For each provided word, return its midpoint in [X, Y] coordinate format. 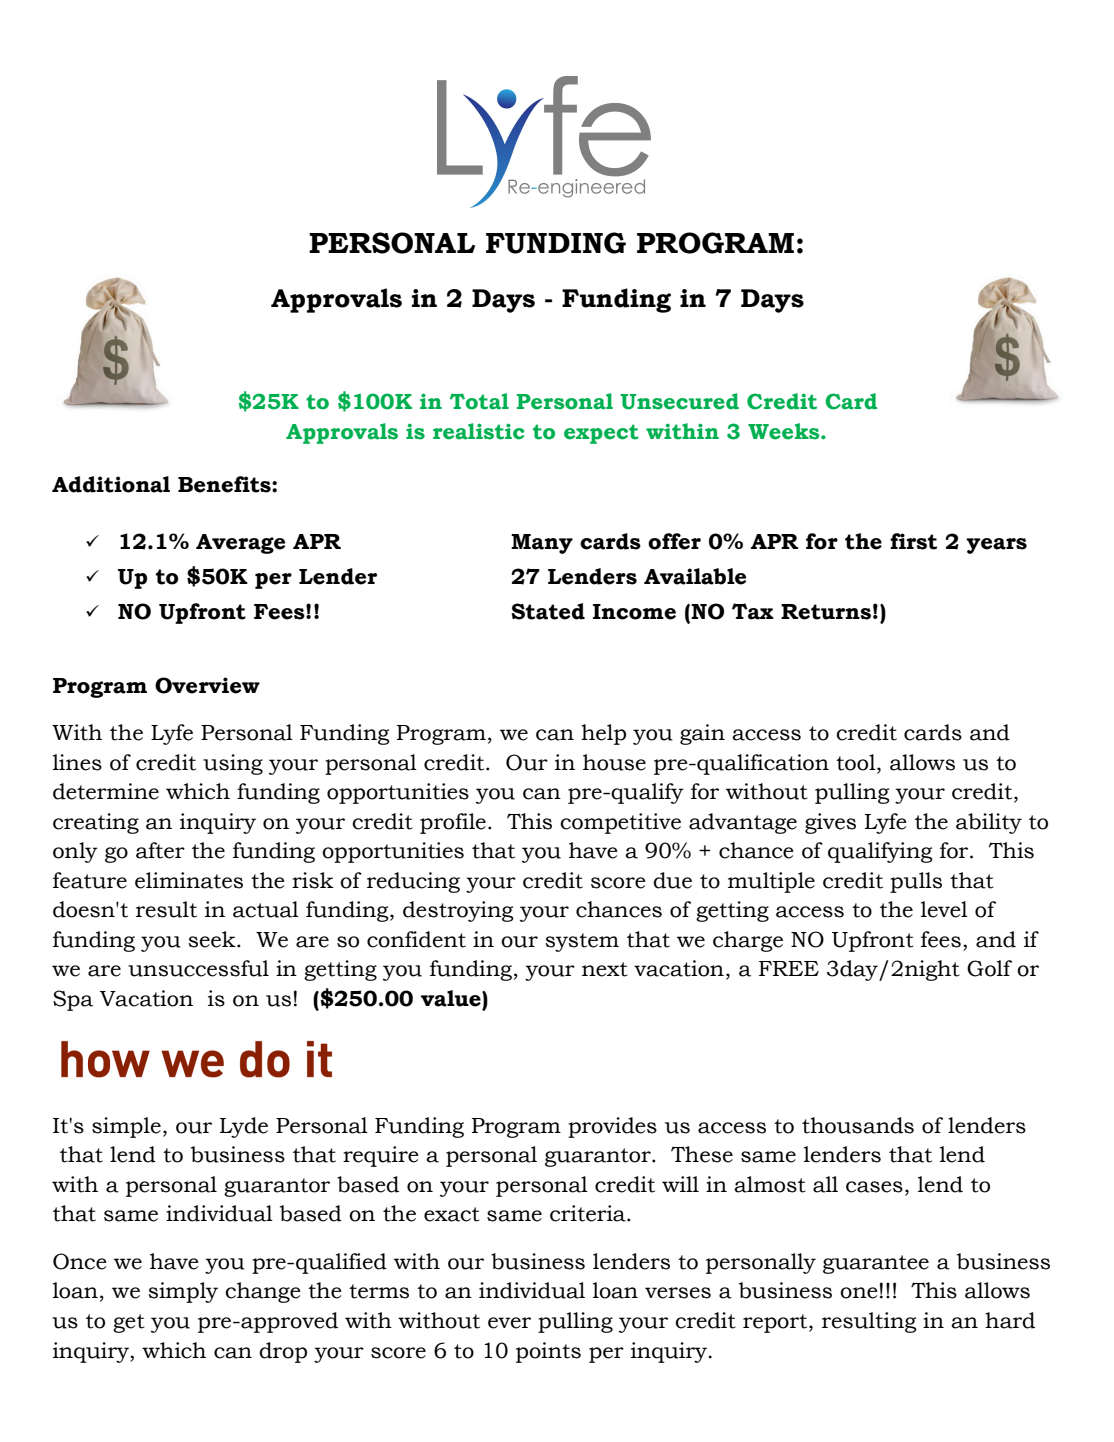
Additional [111, 484]
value [452, 998]
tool [857, 762]
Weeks [785, 431]
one [859, 1293]
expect [601, 434]
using [233, 764]
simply [183, 1292]
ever [509, 1323]
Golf [989, 968]
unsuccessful [198, 968]
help [603, 734]
